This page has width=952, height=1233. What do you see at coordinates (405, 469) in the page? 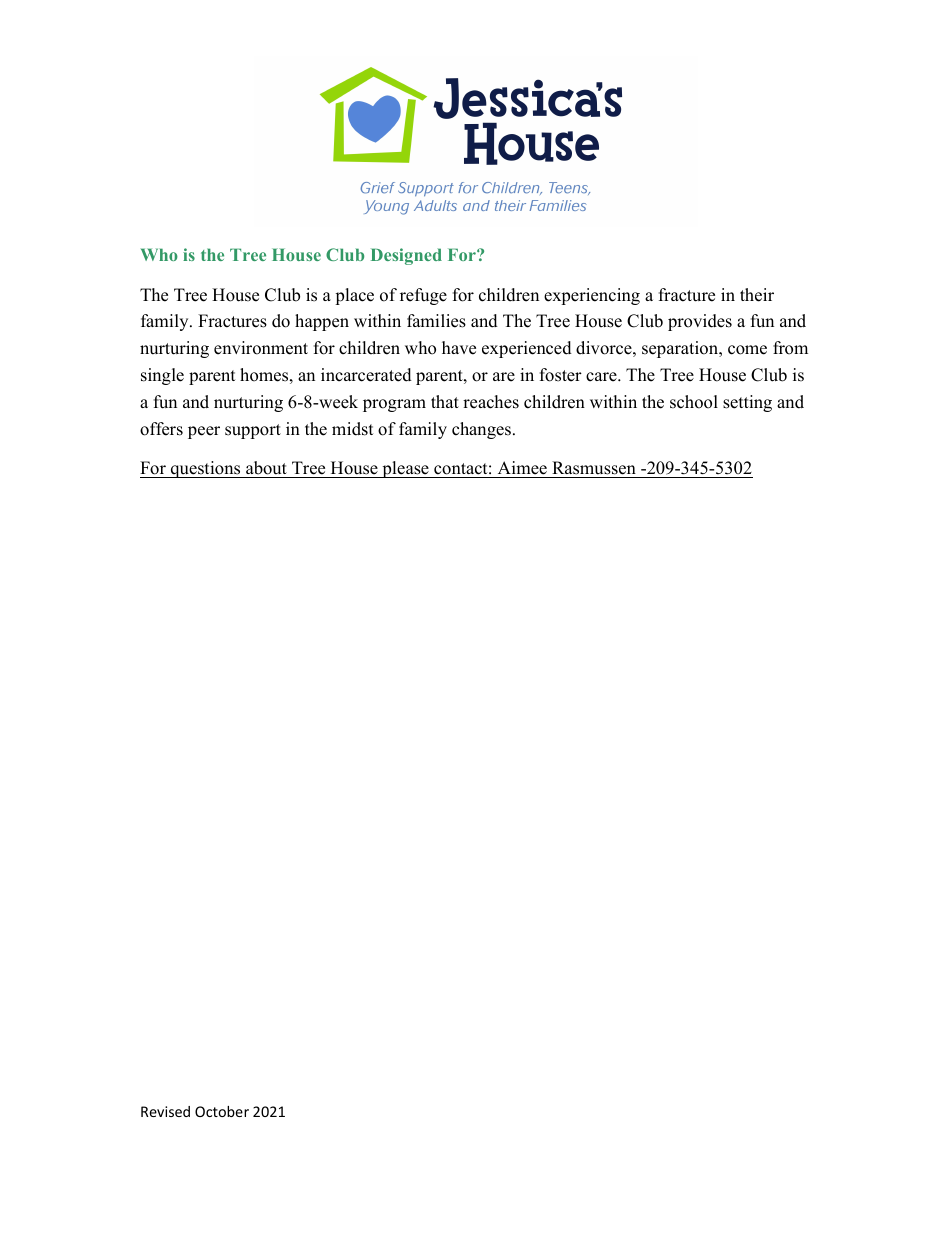
I see `please` at bounding box center [405, 469].
